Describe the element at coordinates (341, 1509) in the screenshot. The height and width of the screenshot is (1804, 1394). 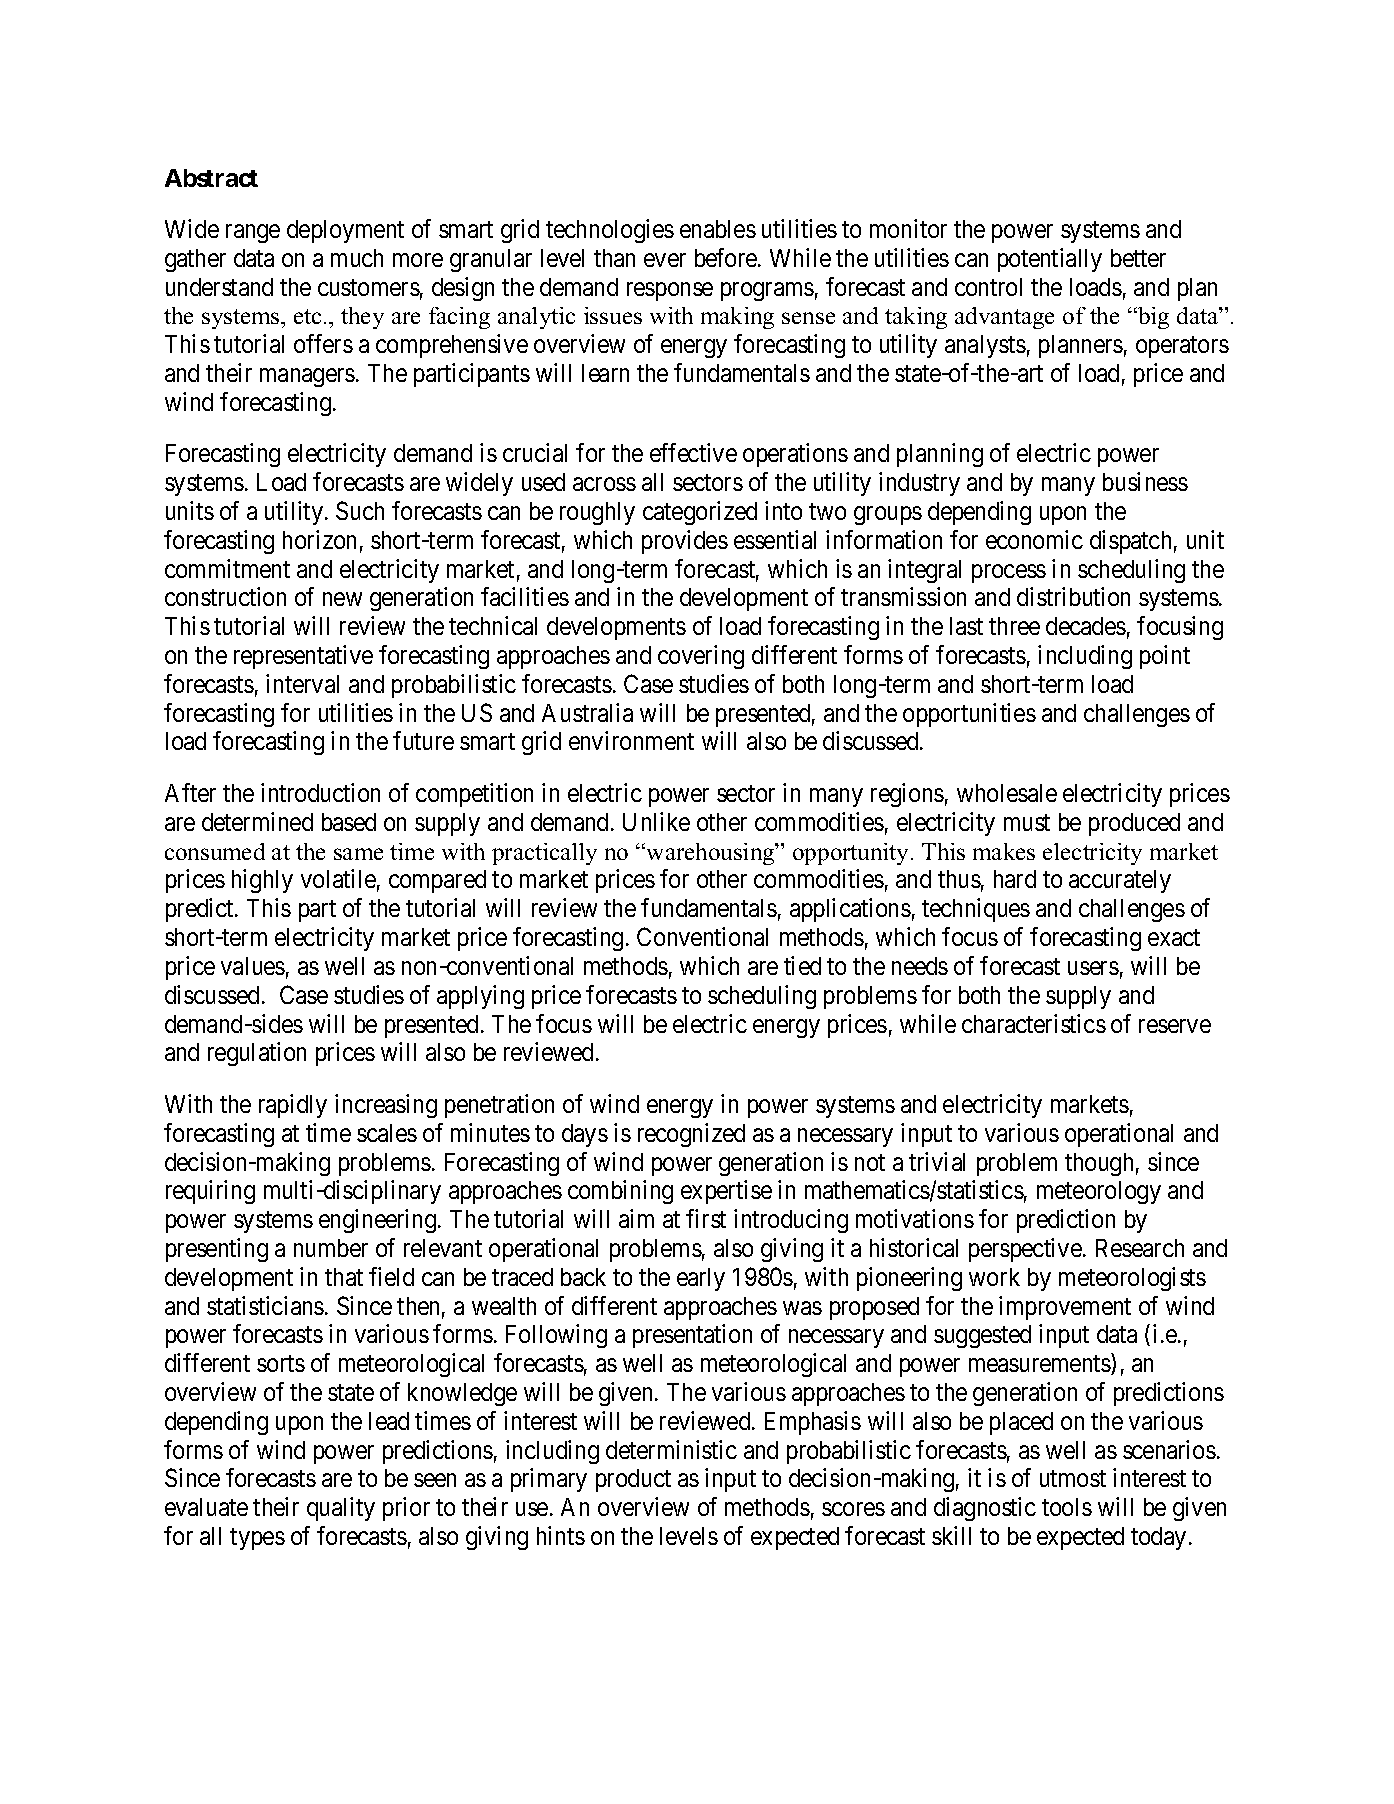
I see `quality` at that location.
